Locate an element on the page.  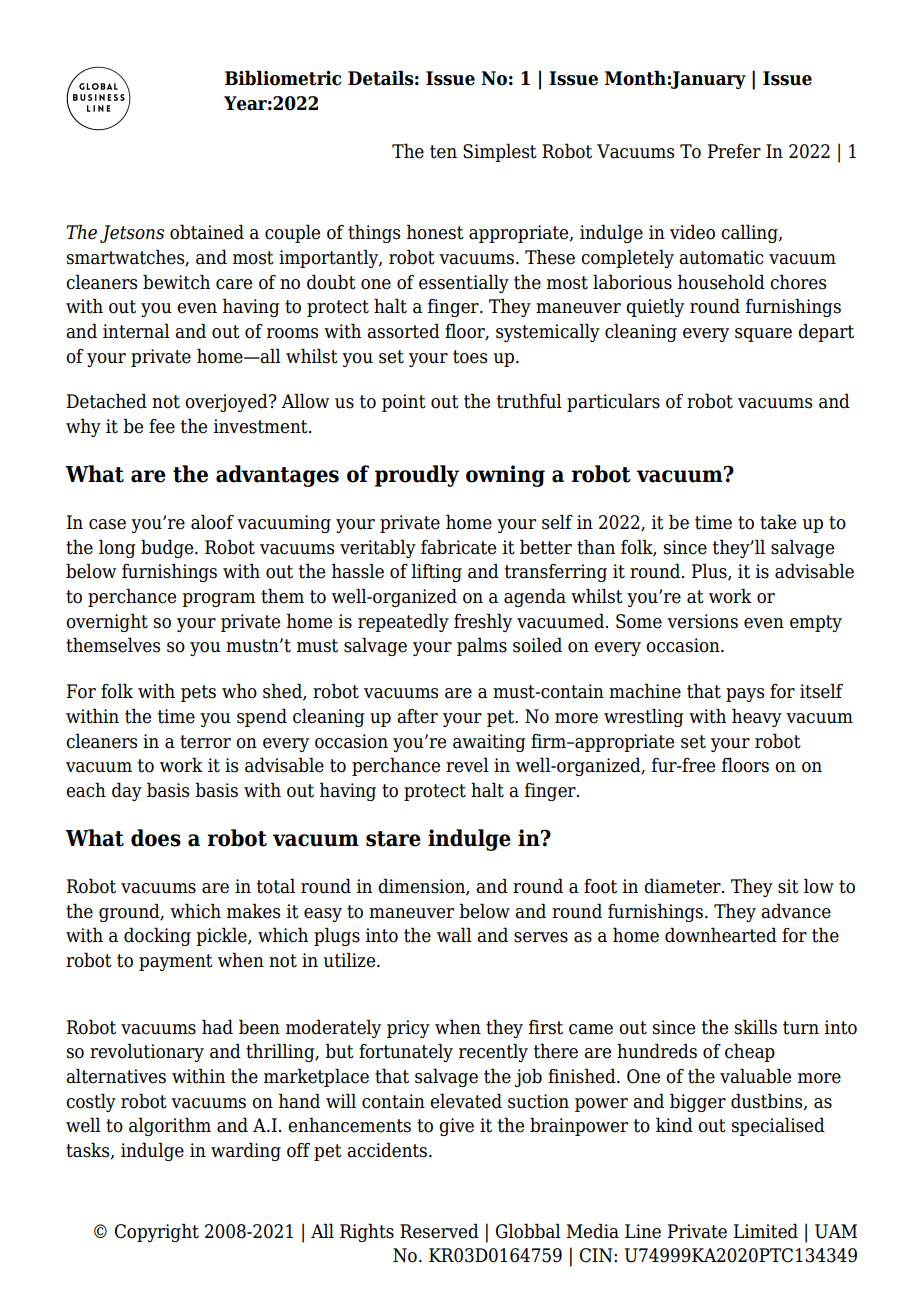
payment is located at coordinates (176, 962).
